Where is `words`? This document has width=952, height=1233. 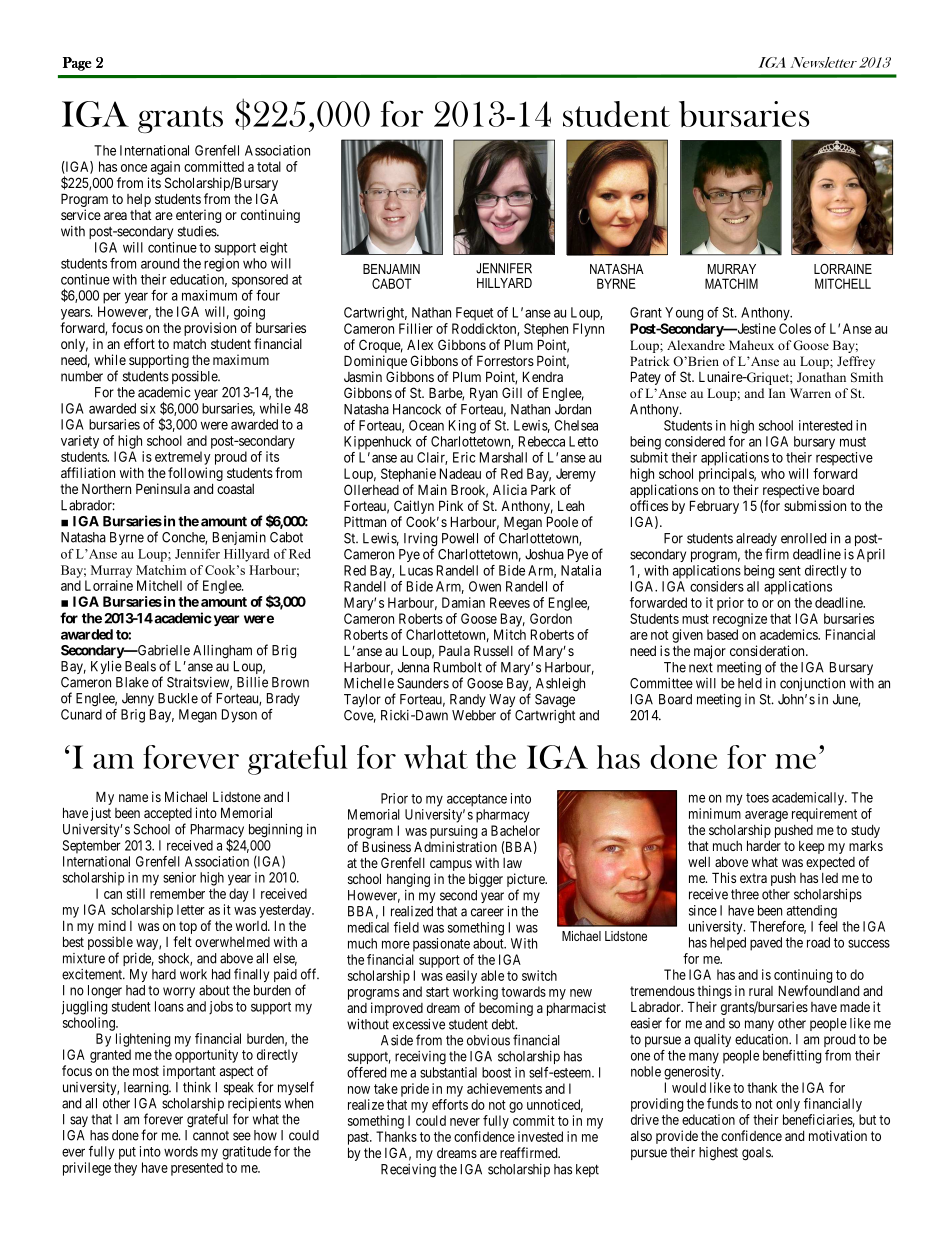
words is located at coordinates (181, 1151).
